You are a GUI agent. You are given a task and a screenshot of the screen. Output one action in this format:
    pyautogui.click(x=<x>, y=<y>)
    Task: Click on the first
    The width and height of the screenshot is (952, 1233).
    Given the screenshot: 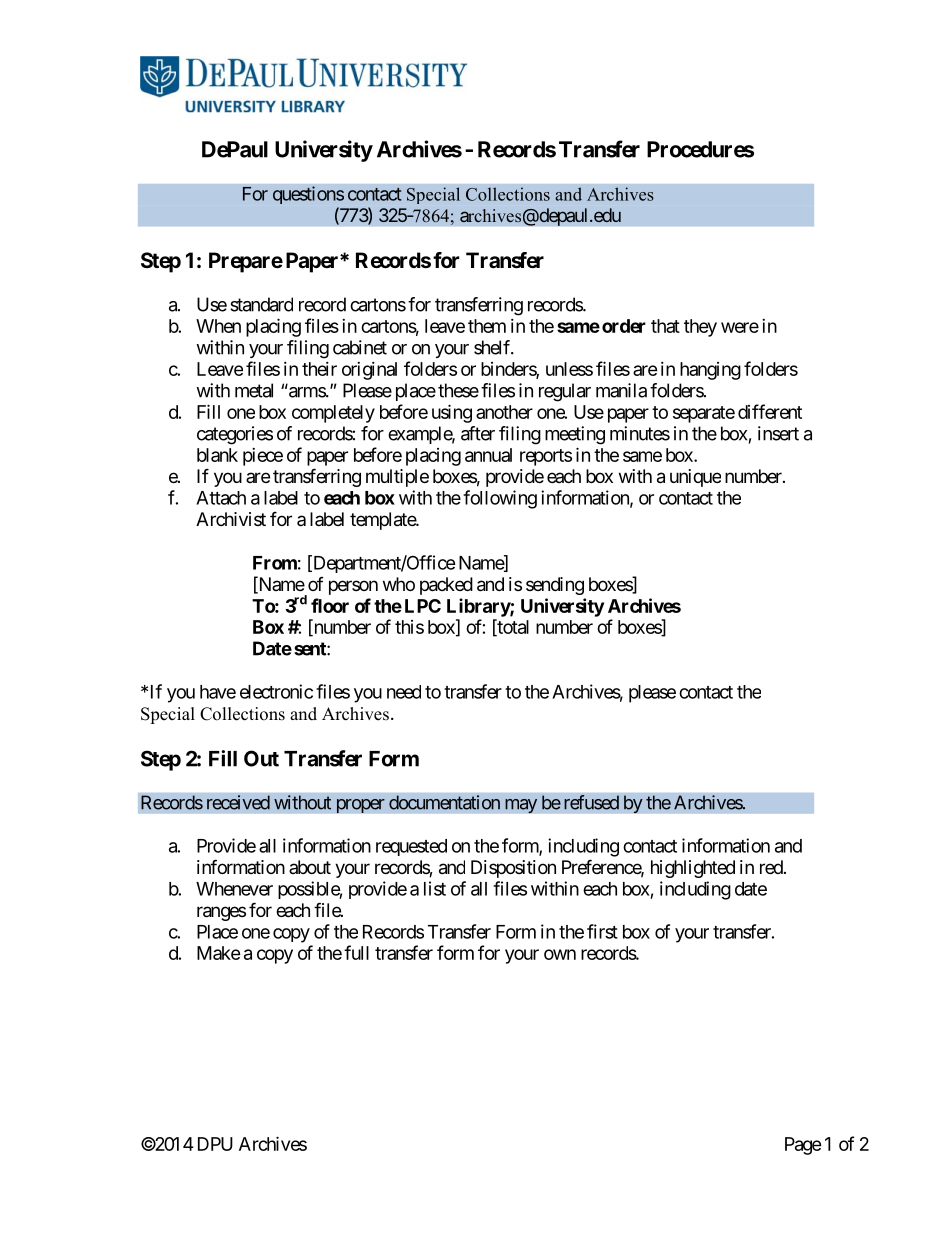 What is the action you would take?
    pyautogui.click(x=602, y=931)
